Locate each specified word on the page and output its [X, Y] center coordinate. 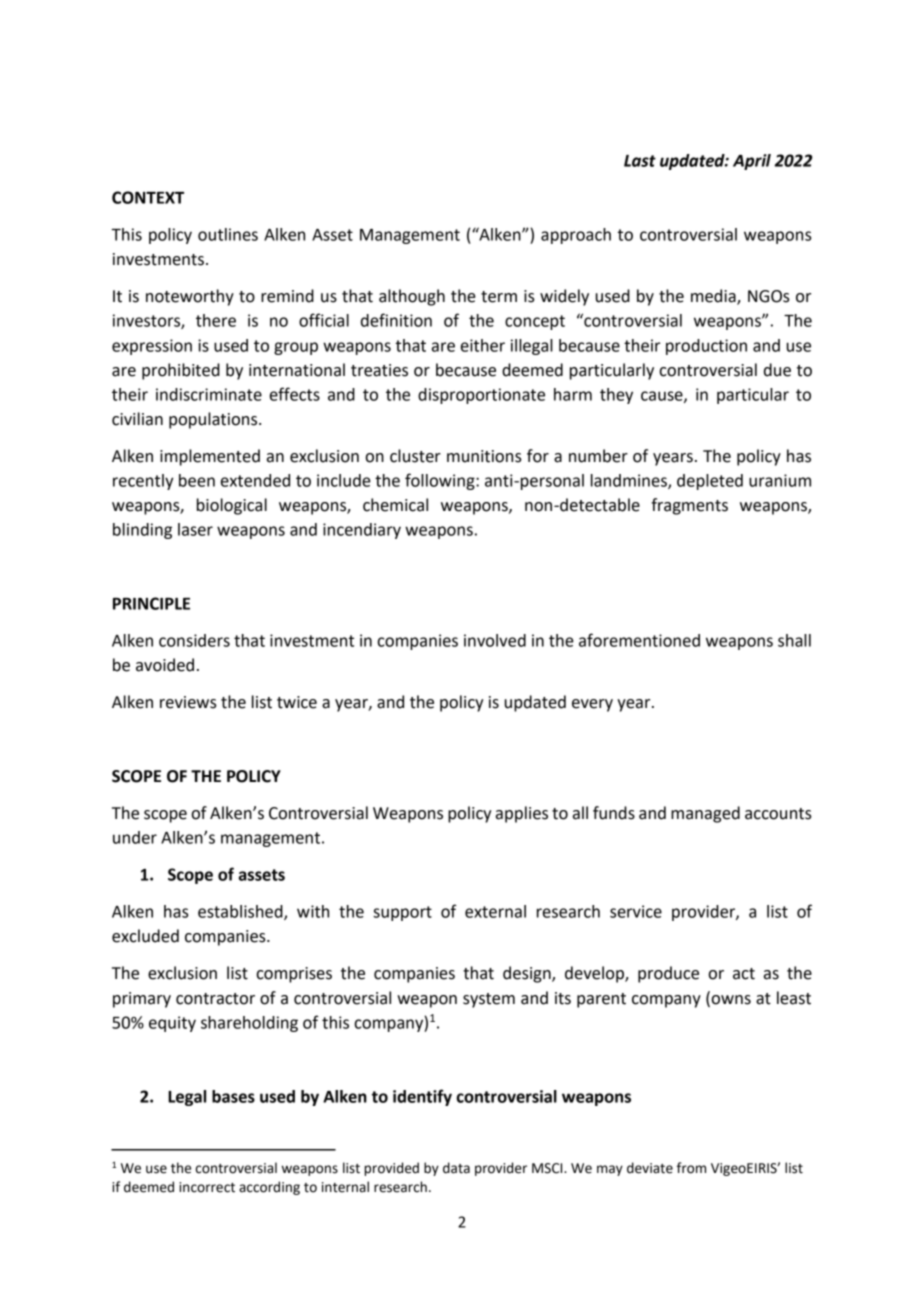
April [752, 162]
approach [576, 236]
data [456, 1168]
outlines [228, 234]
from [691, 1168]
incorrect [207, 1187]
